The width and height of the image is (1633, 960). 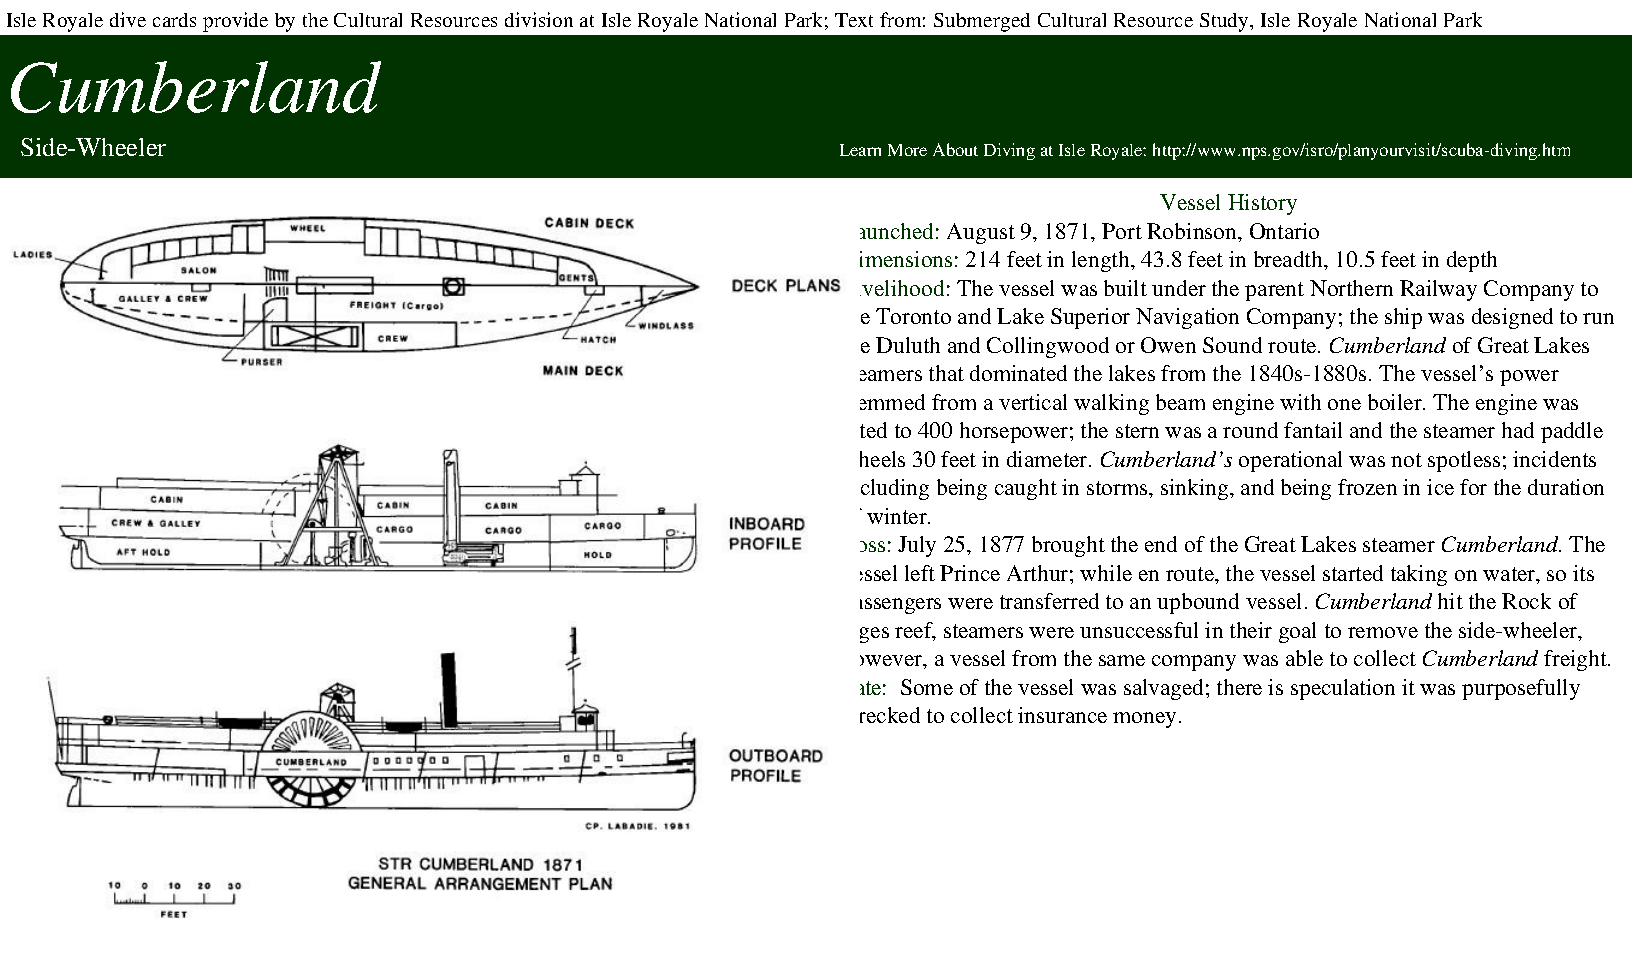 What do you see at coordinates (854, 20) in the image?
I see `Text` at bounding box center [854, 20].
